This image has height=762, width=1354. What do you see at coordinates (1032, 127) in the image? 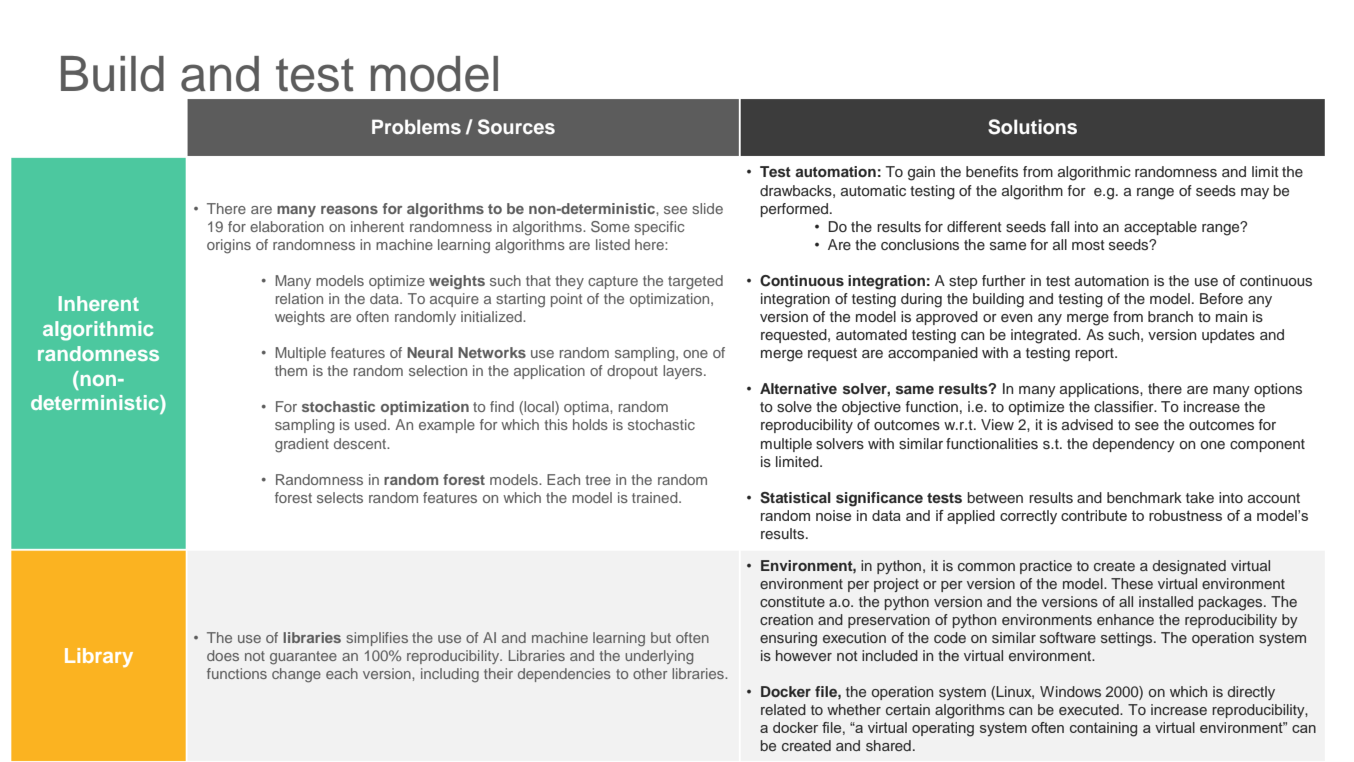
I see `Solutions` at bounding box center [1032, 127].
